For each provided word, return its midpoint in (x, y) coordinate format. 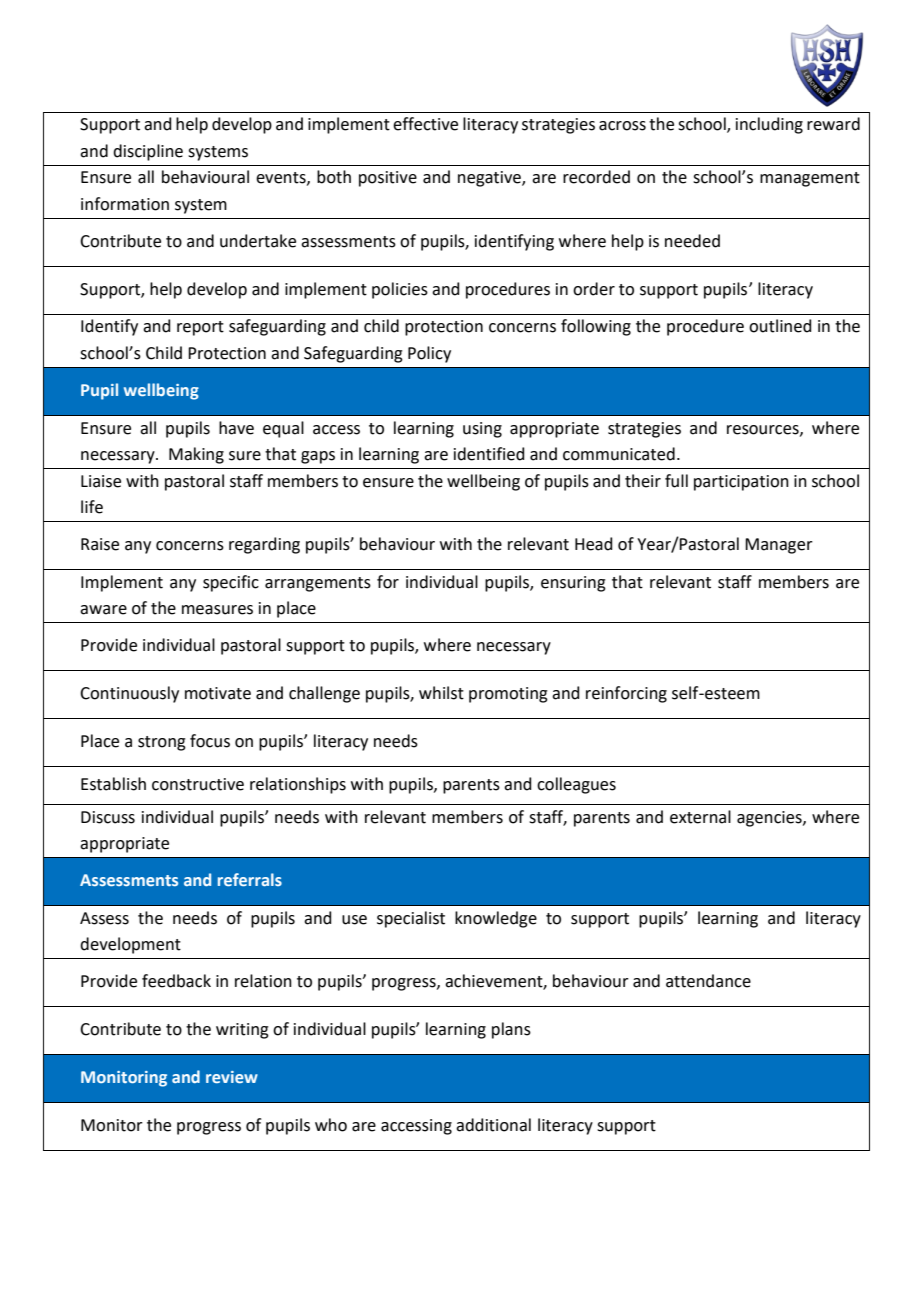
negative (490, 179)
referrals (250, 879)
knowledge (496, 919)
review (232, 1077)
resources (764, 430)
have (236, 428)
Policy (429, 354)
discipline (148, 152)
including (769, 125)
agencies (770, 819)
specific (231, 583)
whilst (441, 693)
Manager (779, 546)
